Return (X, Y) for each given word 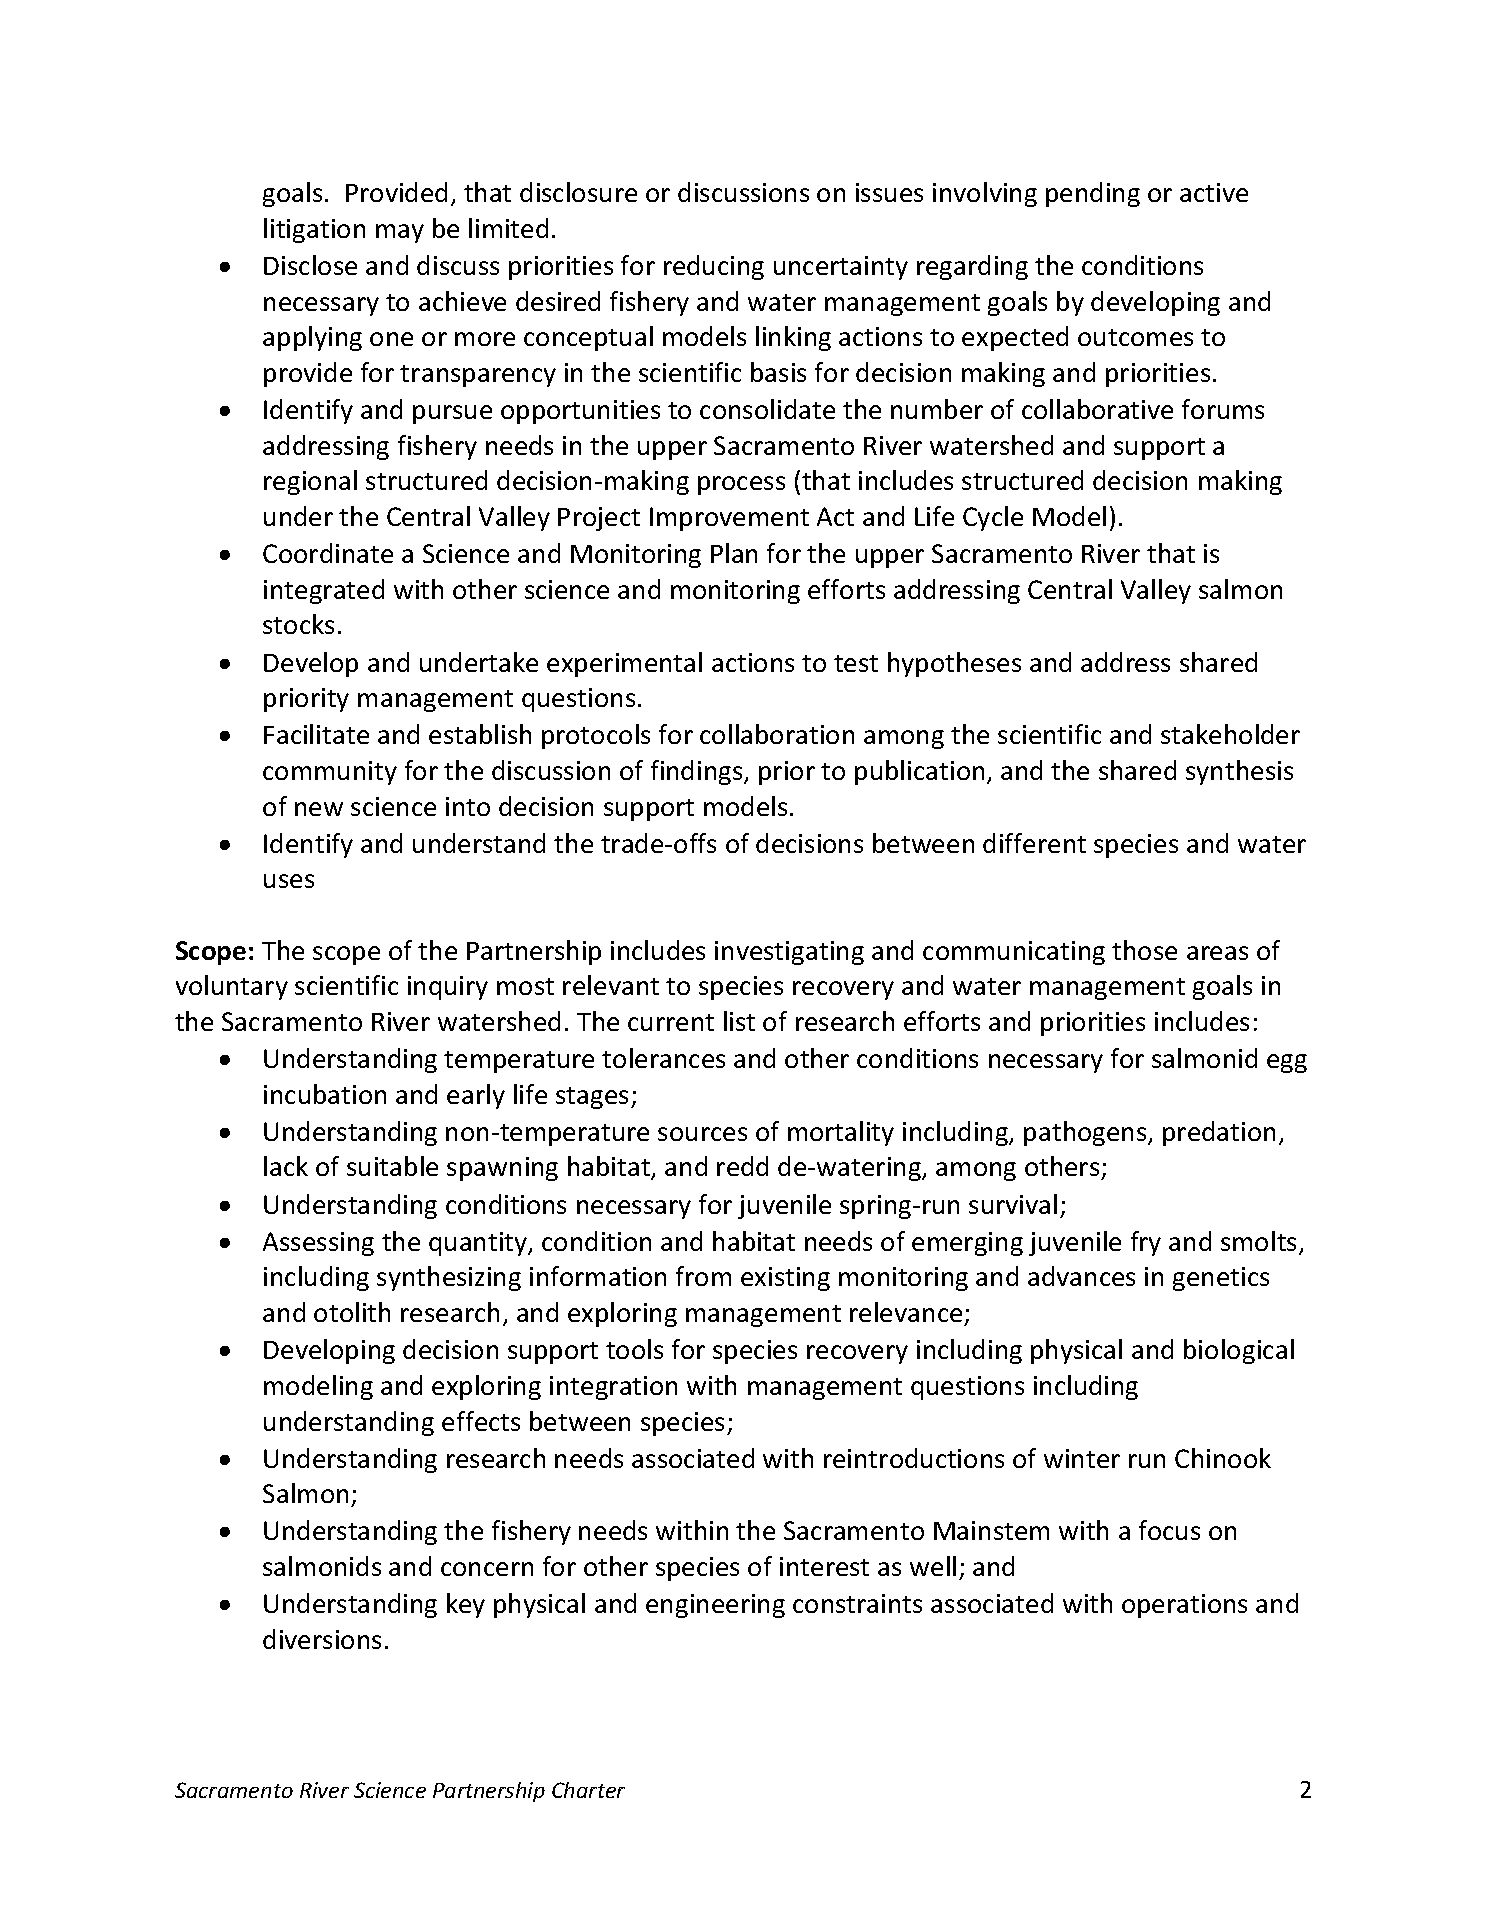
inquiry (448, 988)
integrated (324, 591)
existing (785, 1279)
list (739, 1021)
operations (1184, 1606)
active (1214, 192)
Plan (734, 553)
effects (481, 1421)
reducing (714, 267)
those (1144, 950)
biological (1239, 1351)
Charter (588, 1790)
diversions (322, 1639)
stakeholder (1230, 734)
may (400, 233)
